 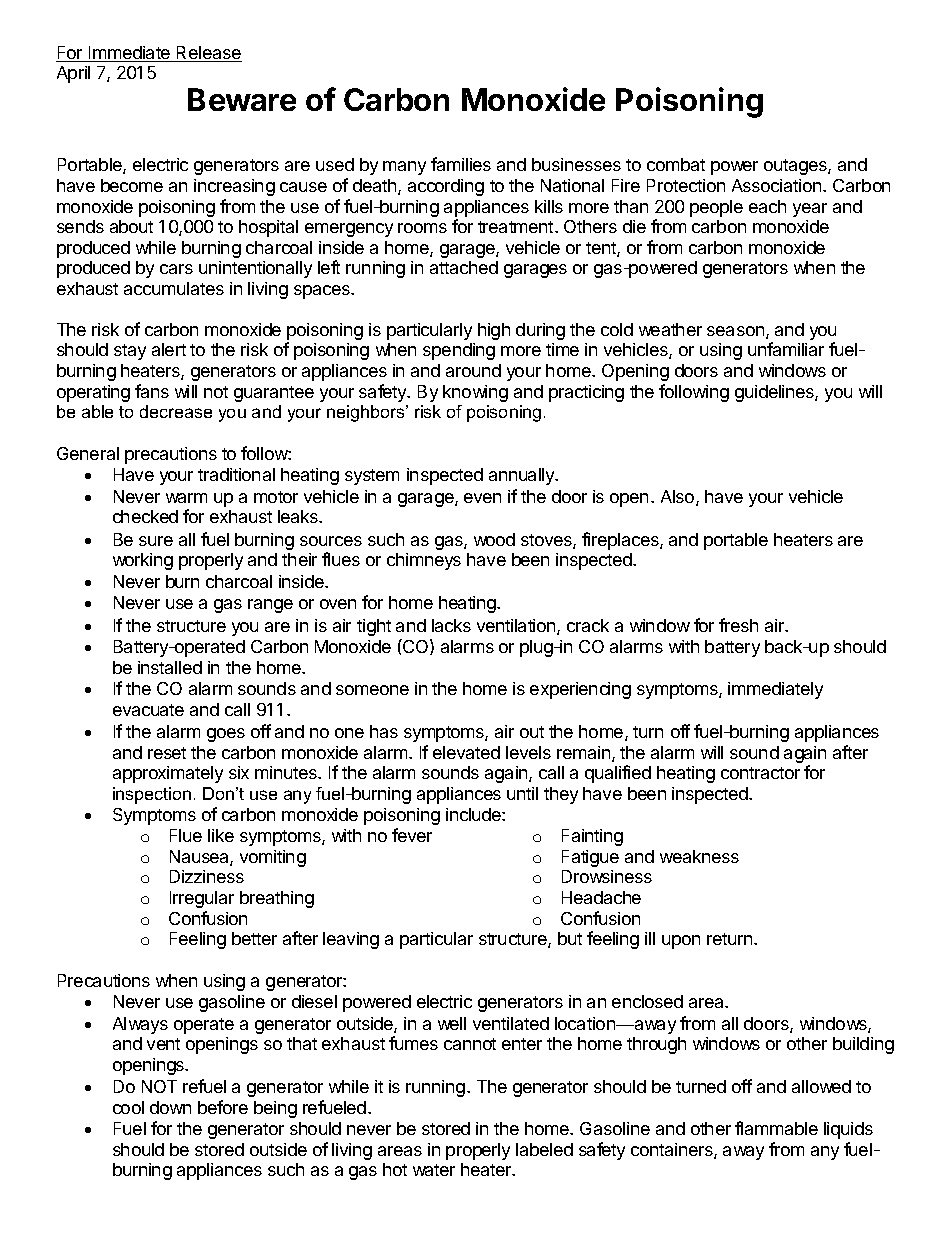 What do you see at coordinates (461, 164) in the screenshot?
I see `families` at bounding box center [461, 164].
